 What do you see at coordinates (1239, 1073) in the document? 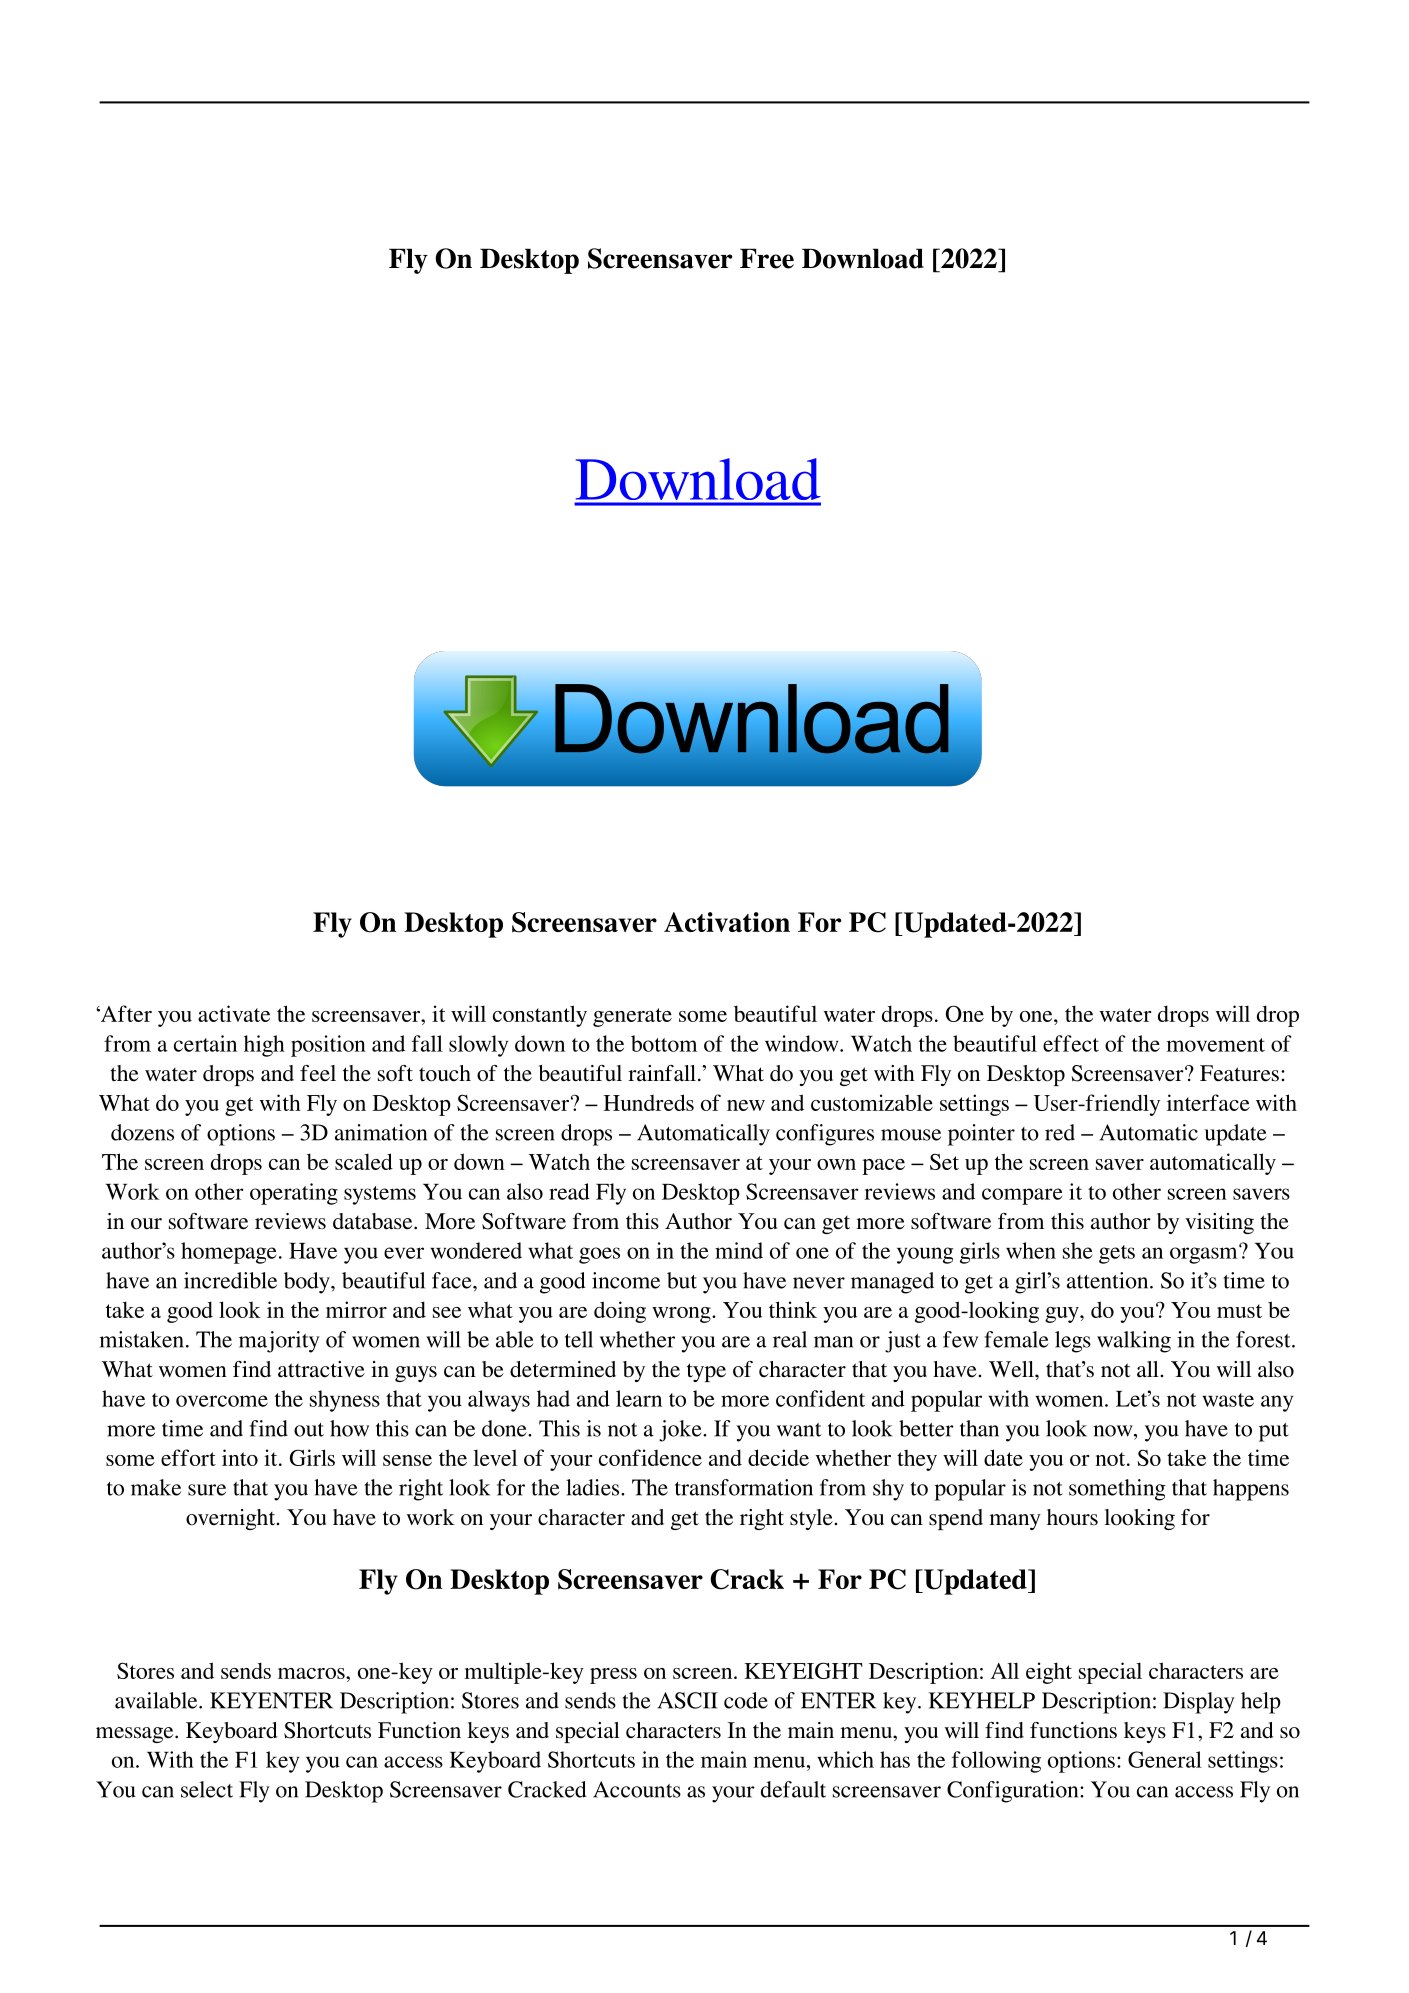
I see `Features` at bounding box center [1239, 1073].
